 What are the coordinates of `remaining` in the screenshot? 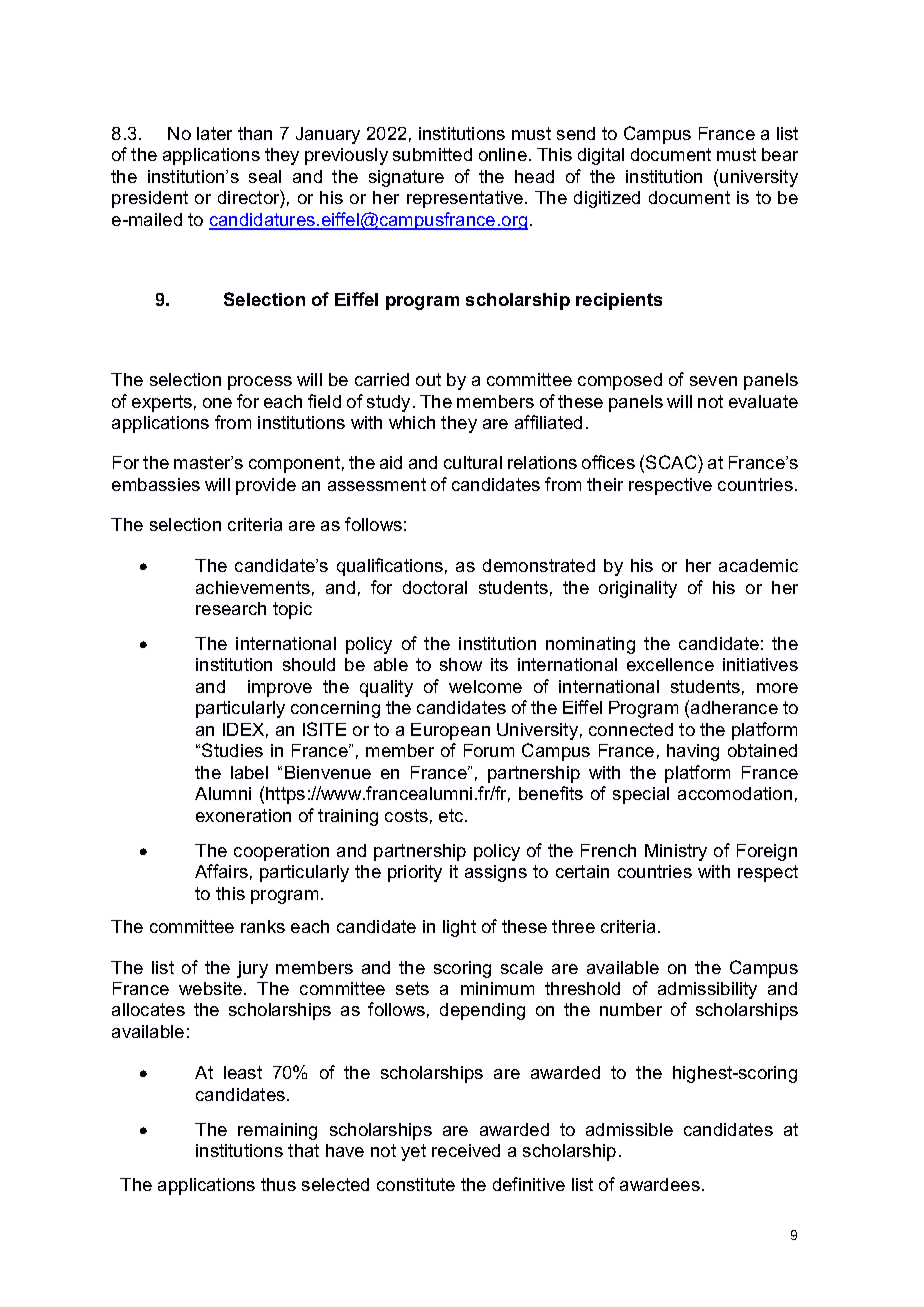 It's located at (277, 1131).
